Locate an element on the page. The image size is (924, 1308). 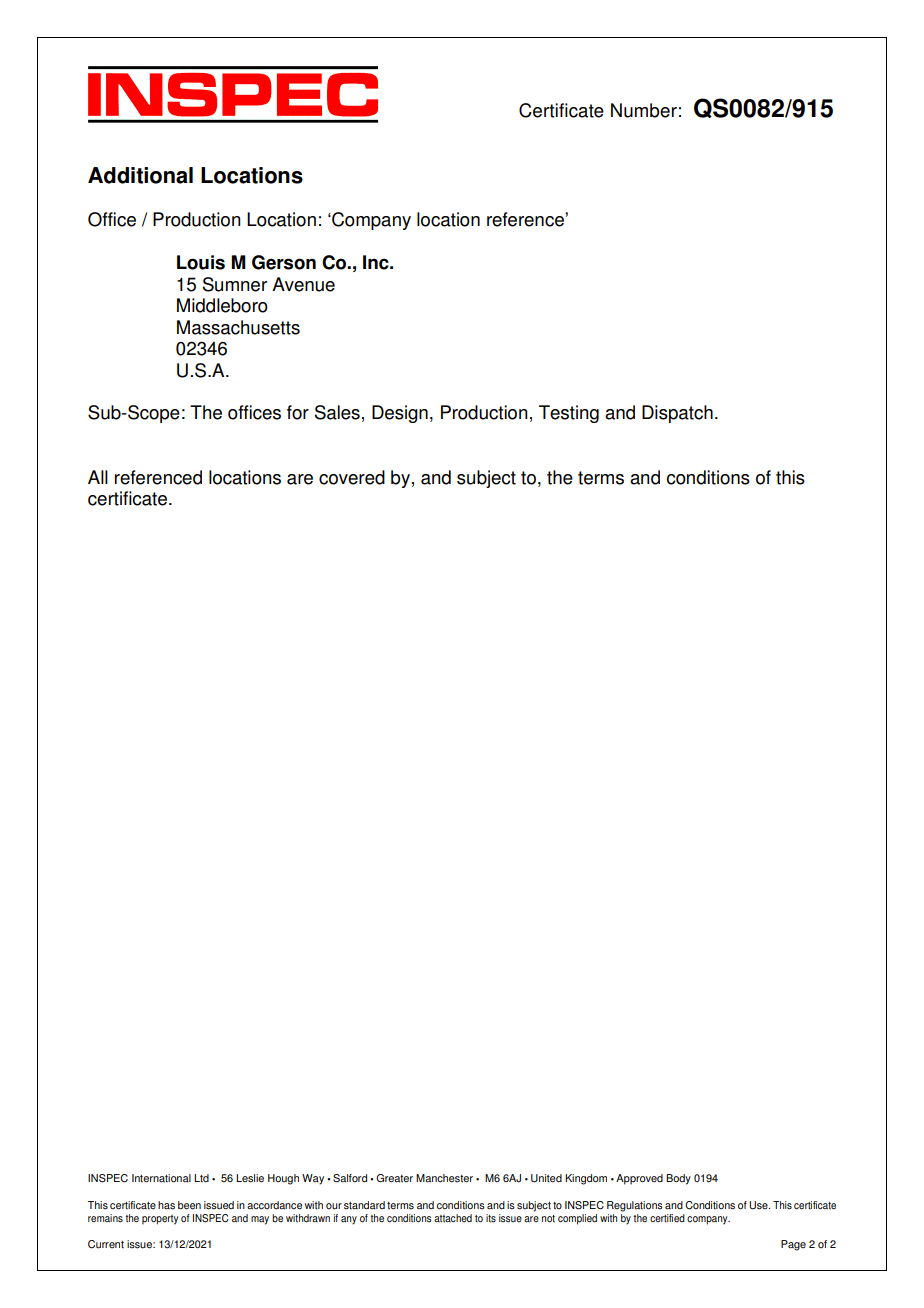
covered is located at coordinates (352, 477).
